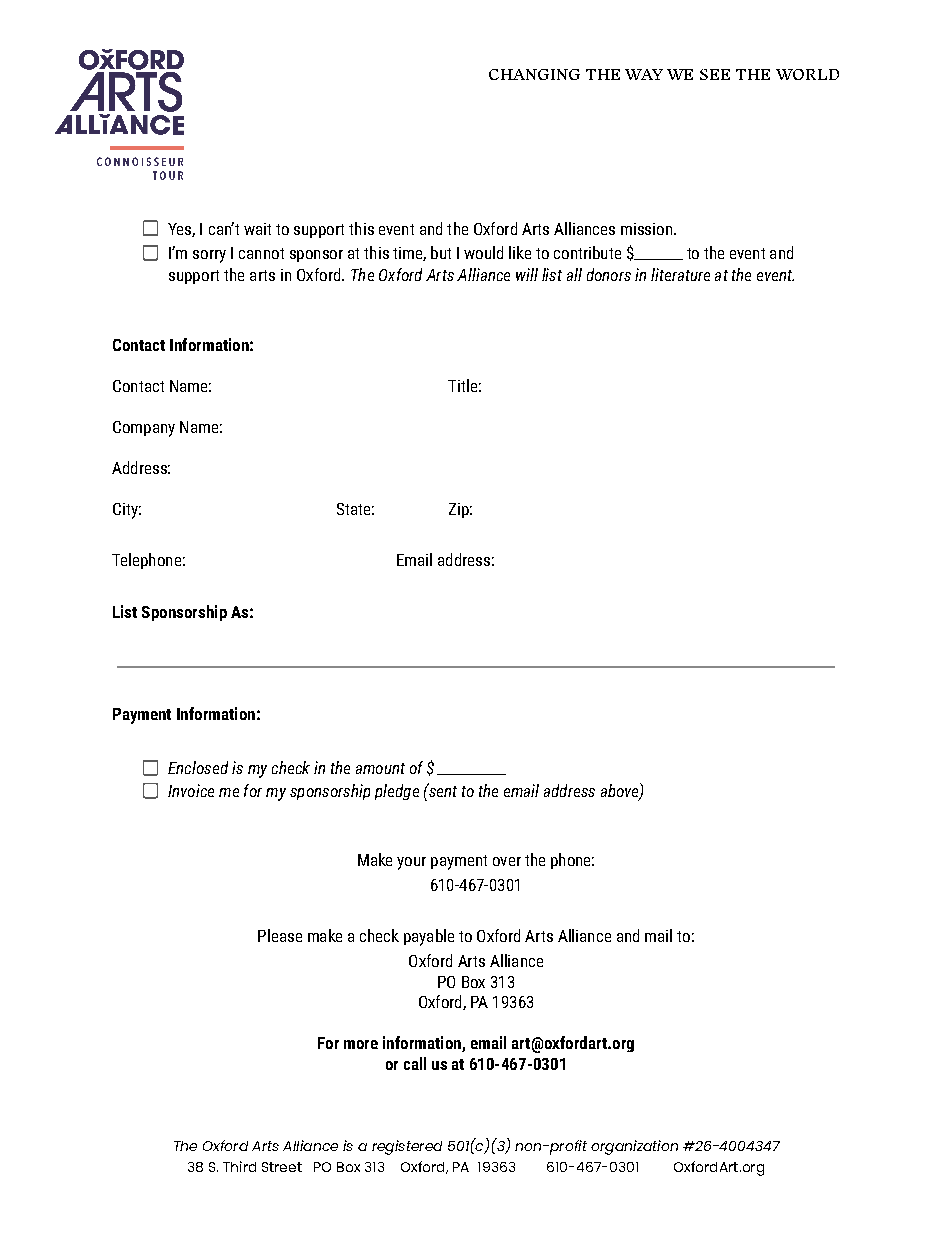 This image has height=1233, width=952. Describe the element at coordinates (715, 74) in the image. I see `SEE` at that location.
